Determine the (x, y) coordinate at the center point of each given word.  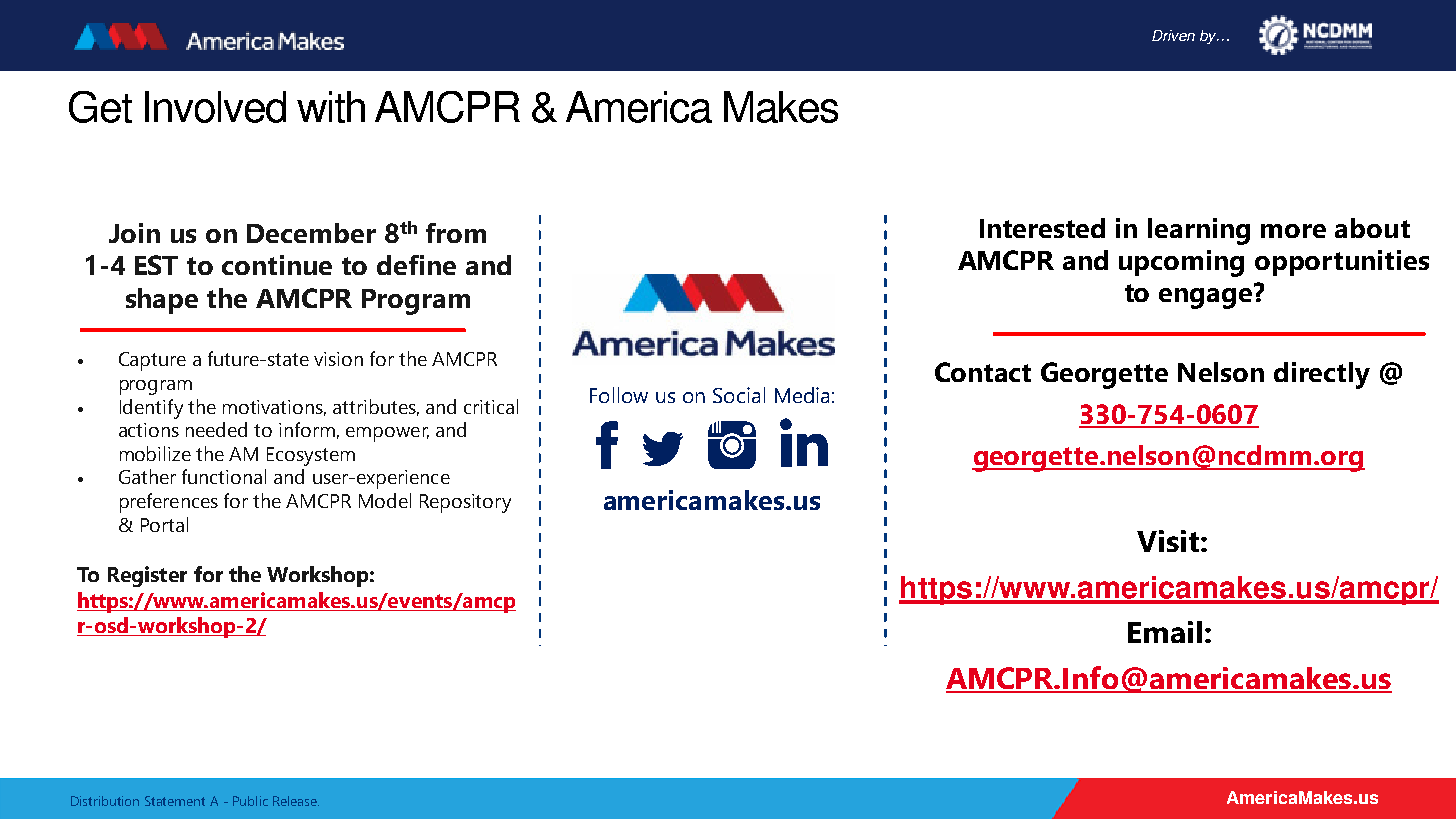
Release (296, 801)
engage (1207, 297)
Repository (465, 503)
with (331, 107)
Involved (215, 107)
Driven (1173, 35)
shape (162, 301)
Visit (1169, 541)
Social (739, 395)
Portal (164, 524)
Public (250, 801)
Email (1165, 632)
